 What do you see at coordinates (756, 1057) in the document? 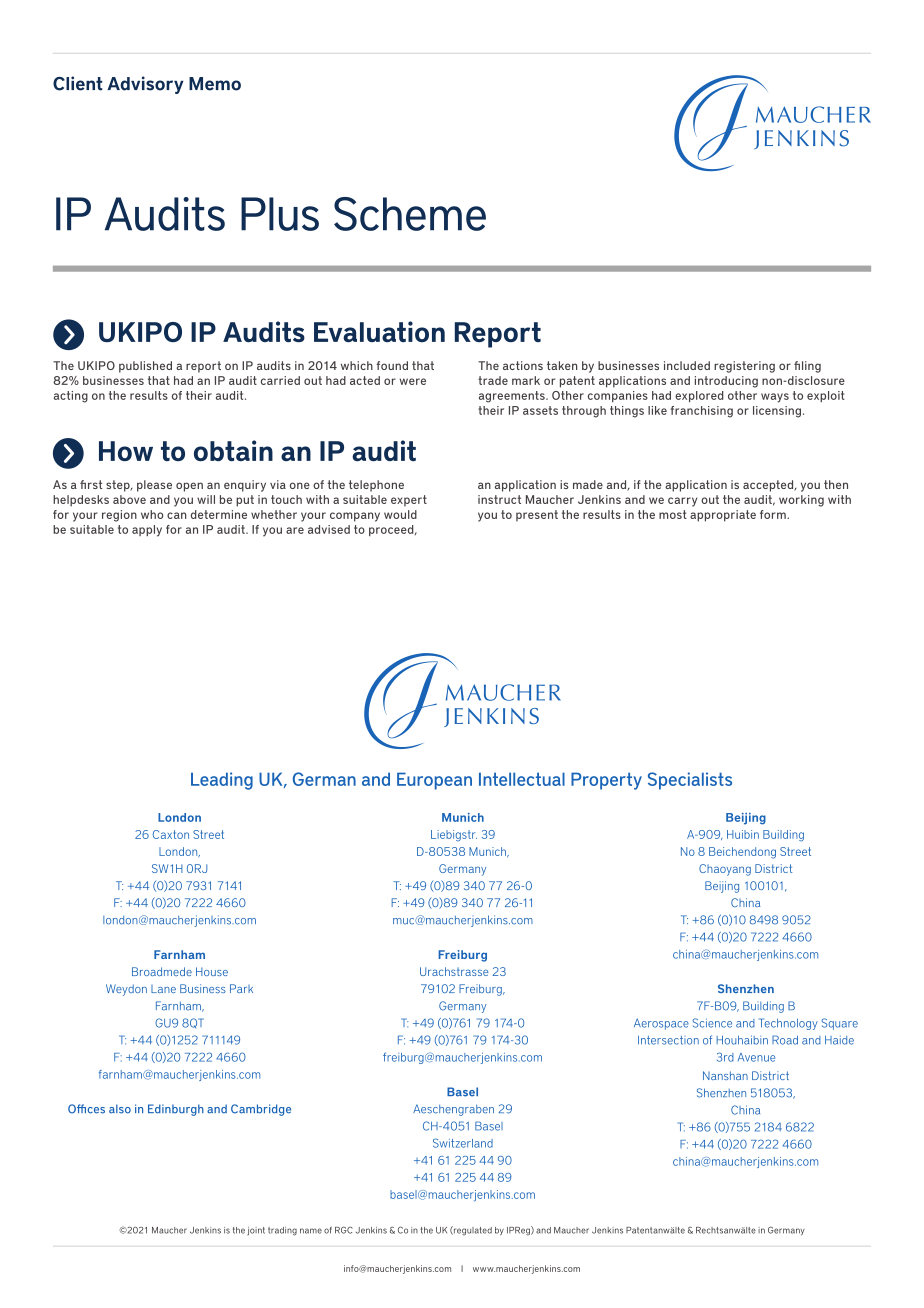
I see `Avenue` at bounding box center [756, 1057].
